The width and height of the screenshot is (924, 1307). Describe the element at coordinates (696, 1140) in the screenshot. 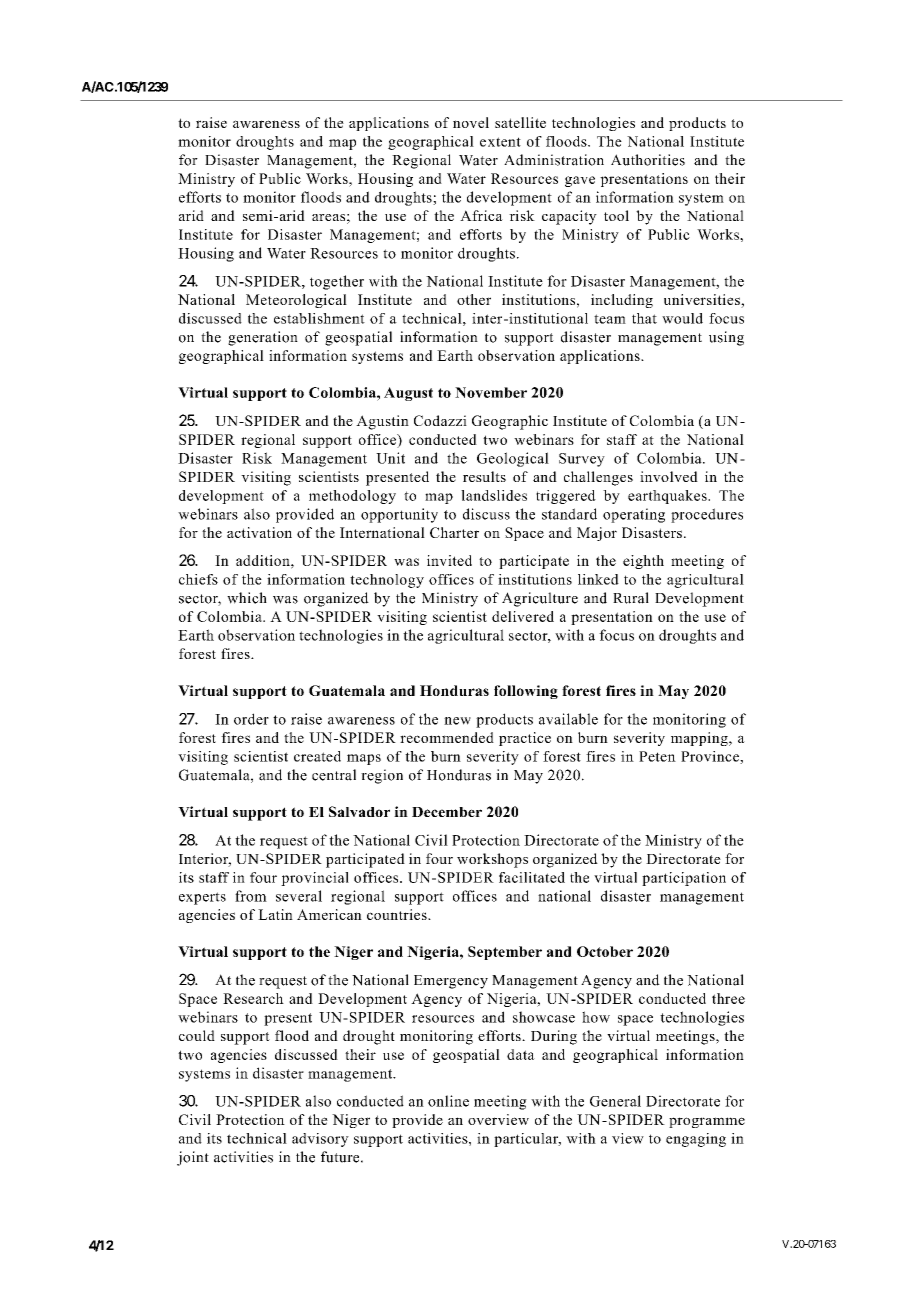

I see `engaging` at that location.
